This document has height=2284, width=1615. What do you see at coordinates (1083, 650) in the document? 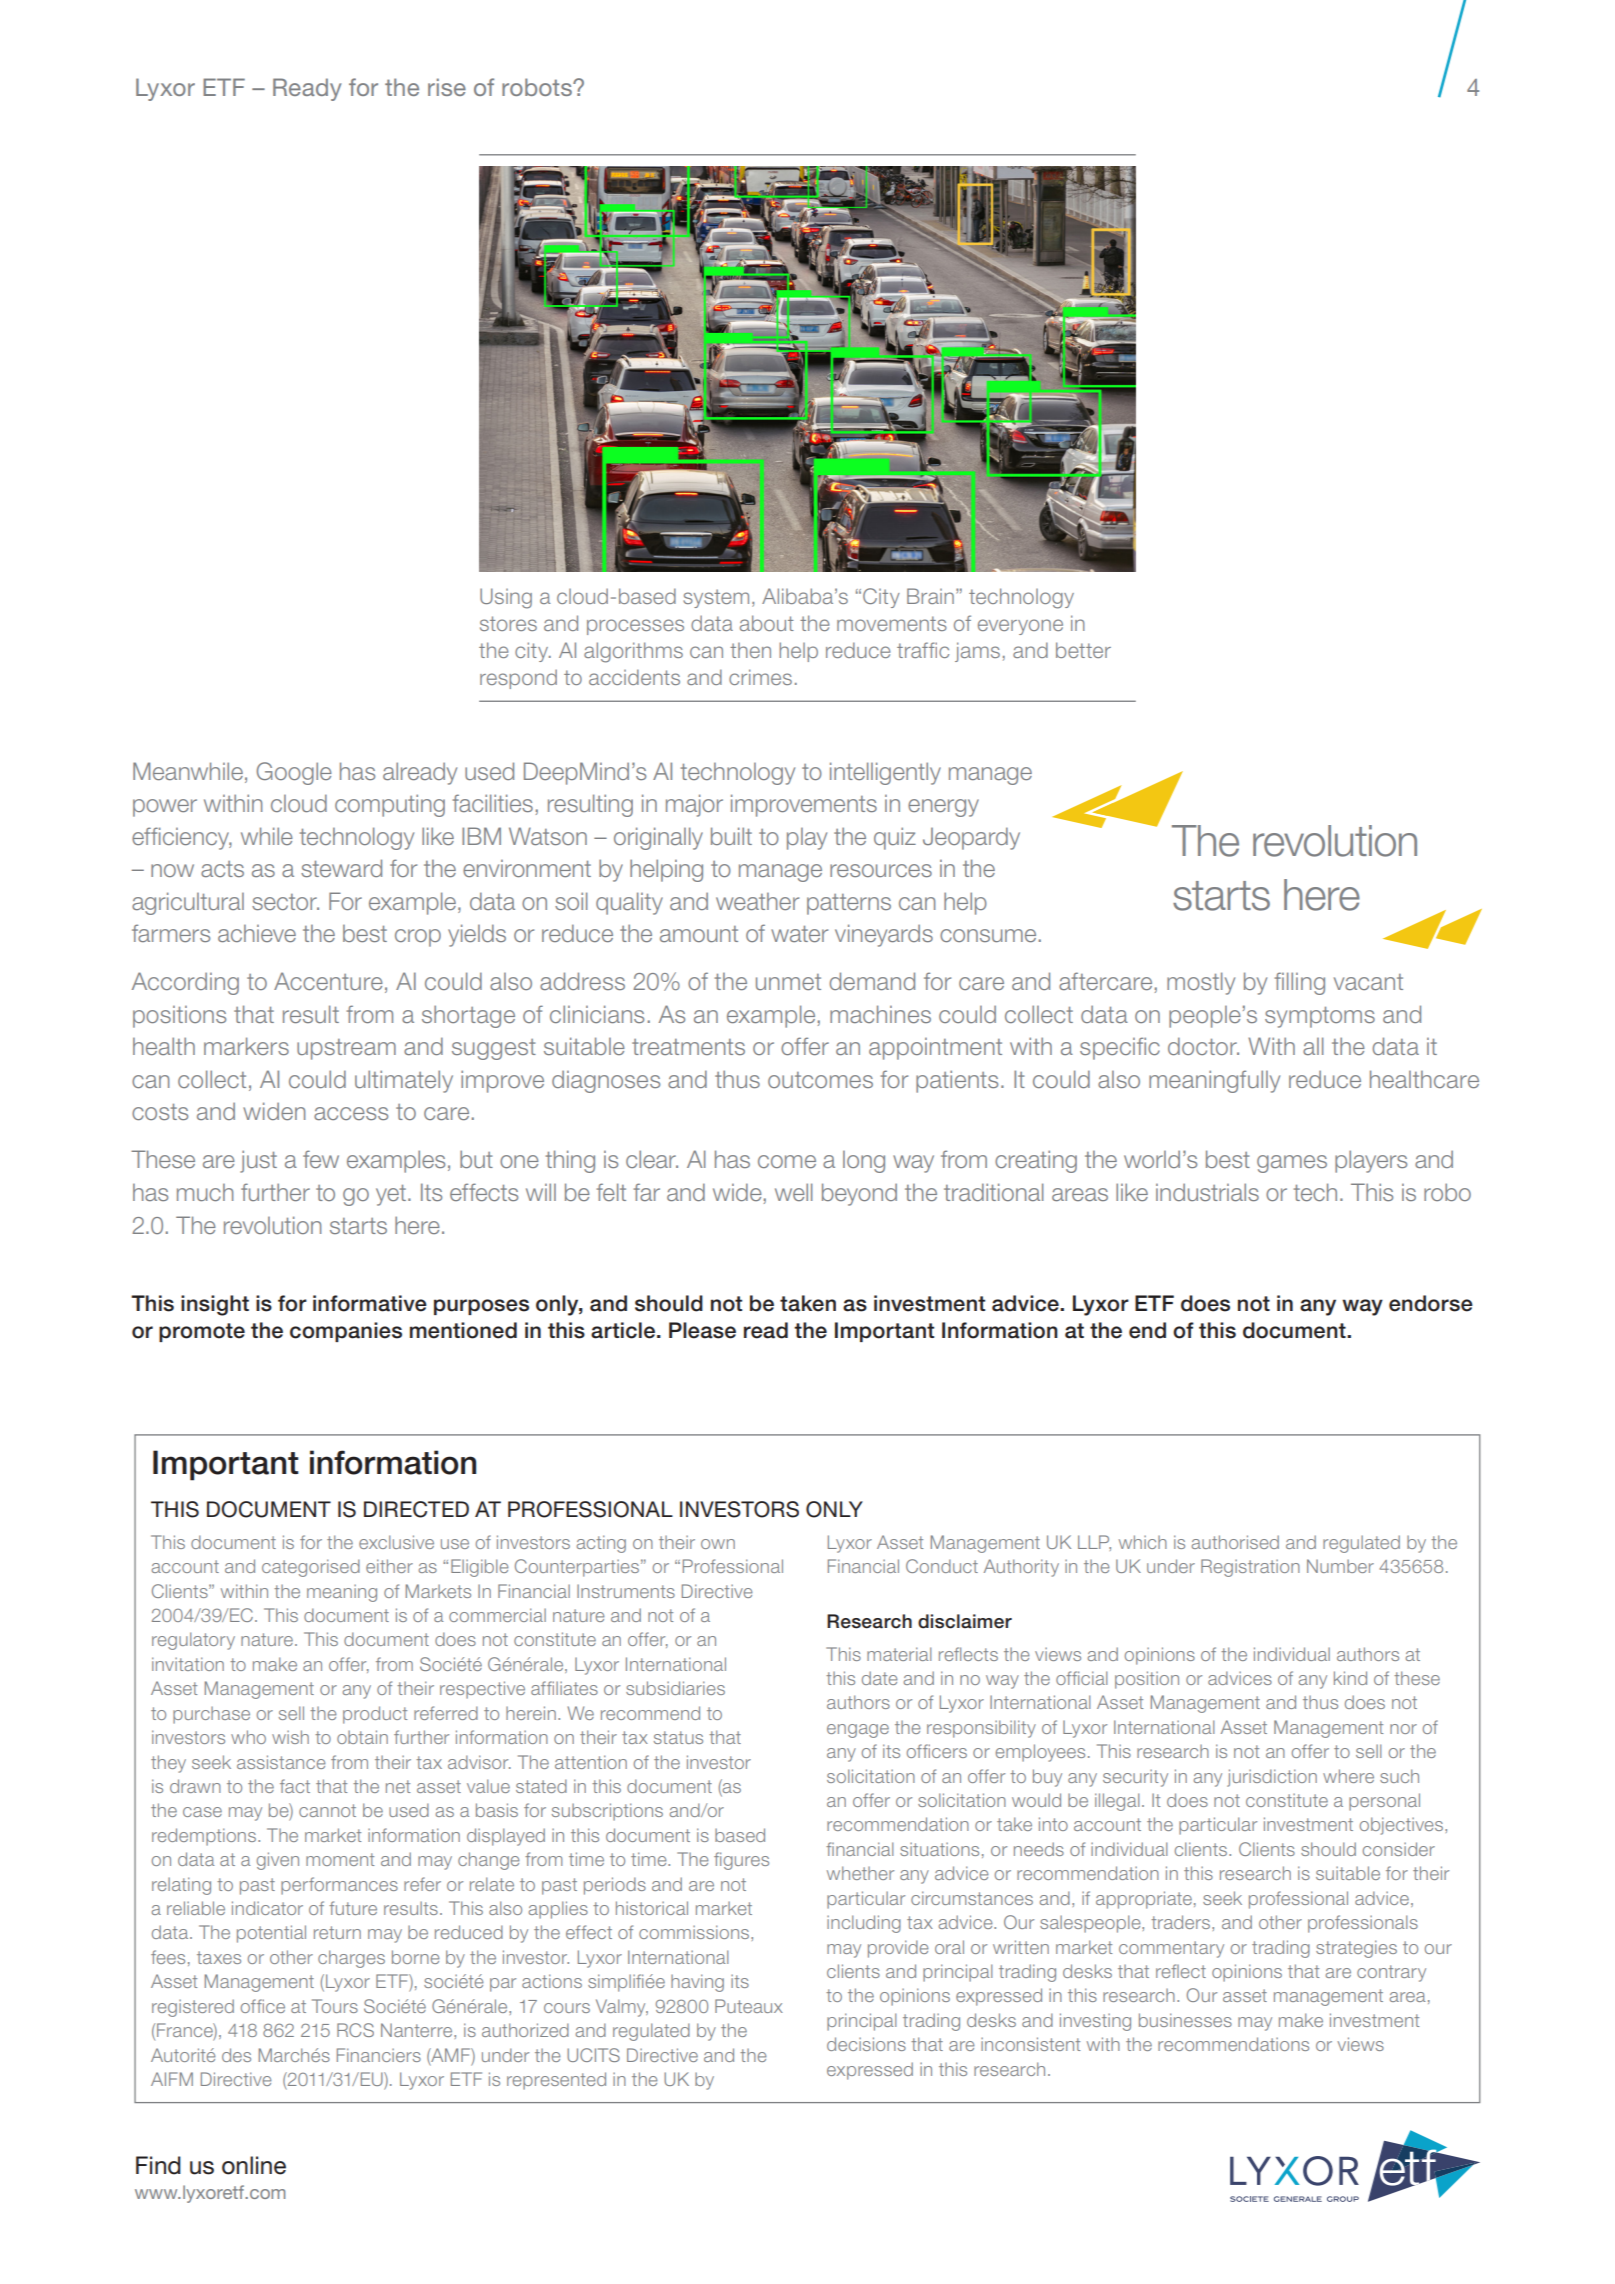
I see `better` at bounding box center [1083, 650].
